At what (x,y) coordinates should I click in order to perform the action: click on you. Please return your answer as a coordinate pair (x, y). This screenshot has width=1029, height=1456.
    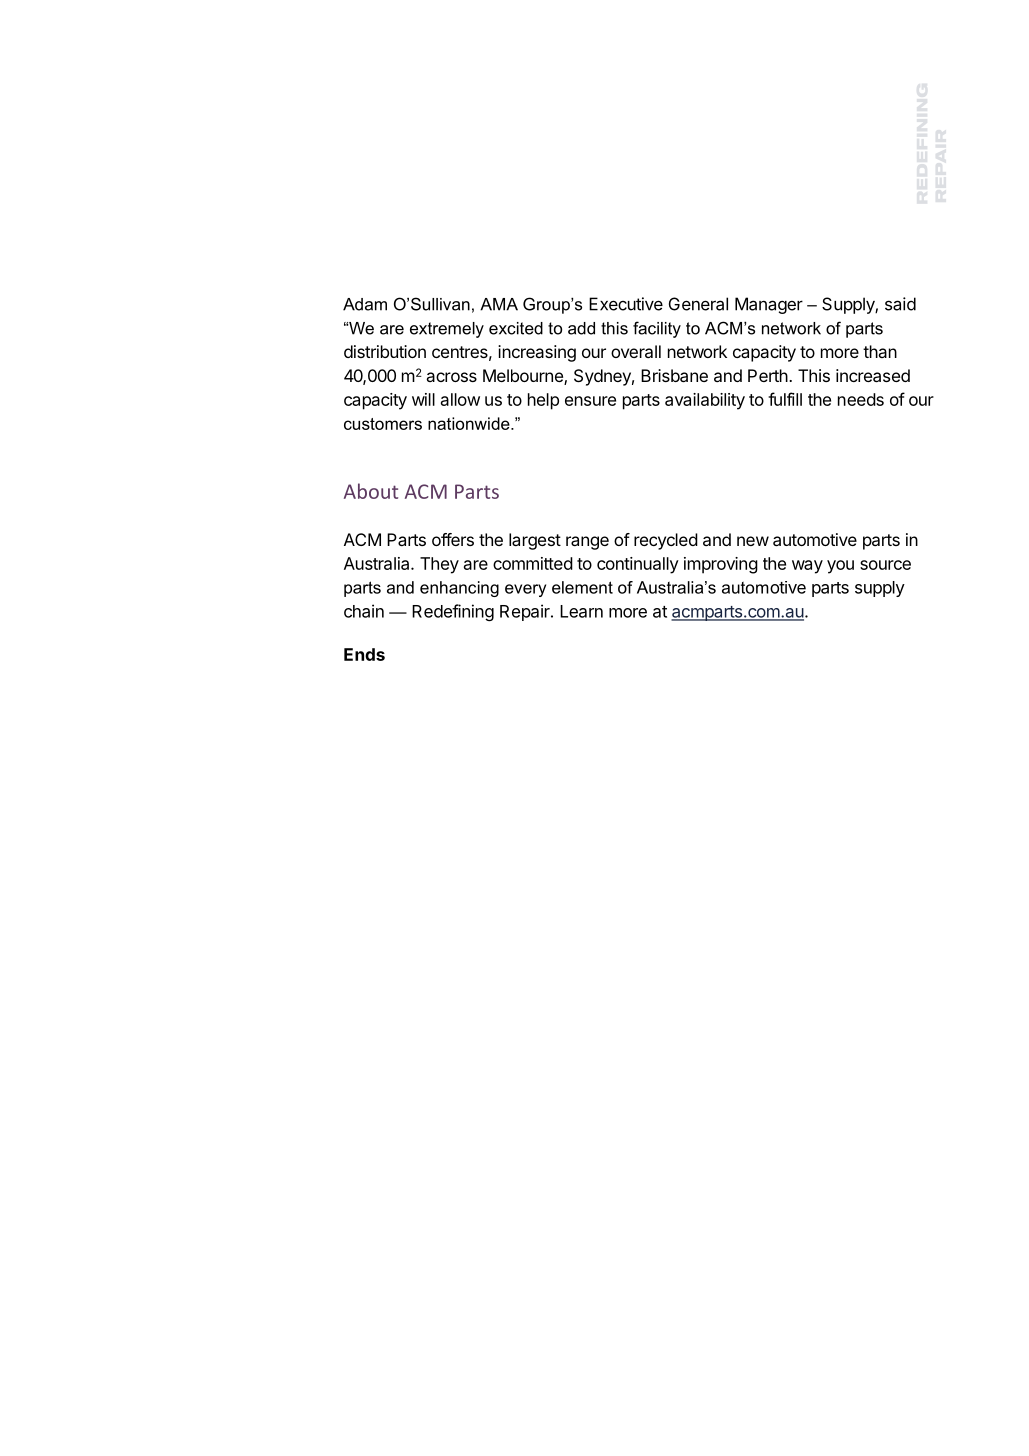
    Looking at the image, I should click on (840, 567).
